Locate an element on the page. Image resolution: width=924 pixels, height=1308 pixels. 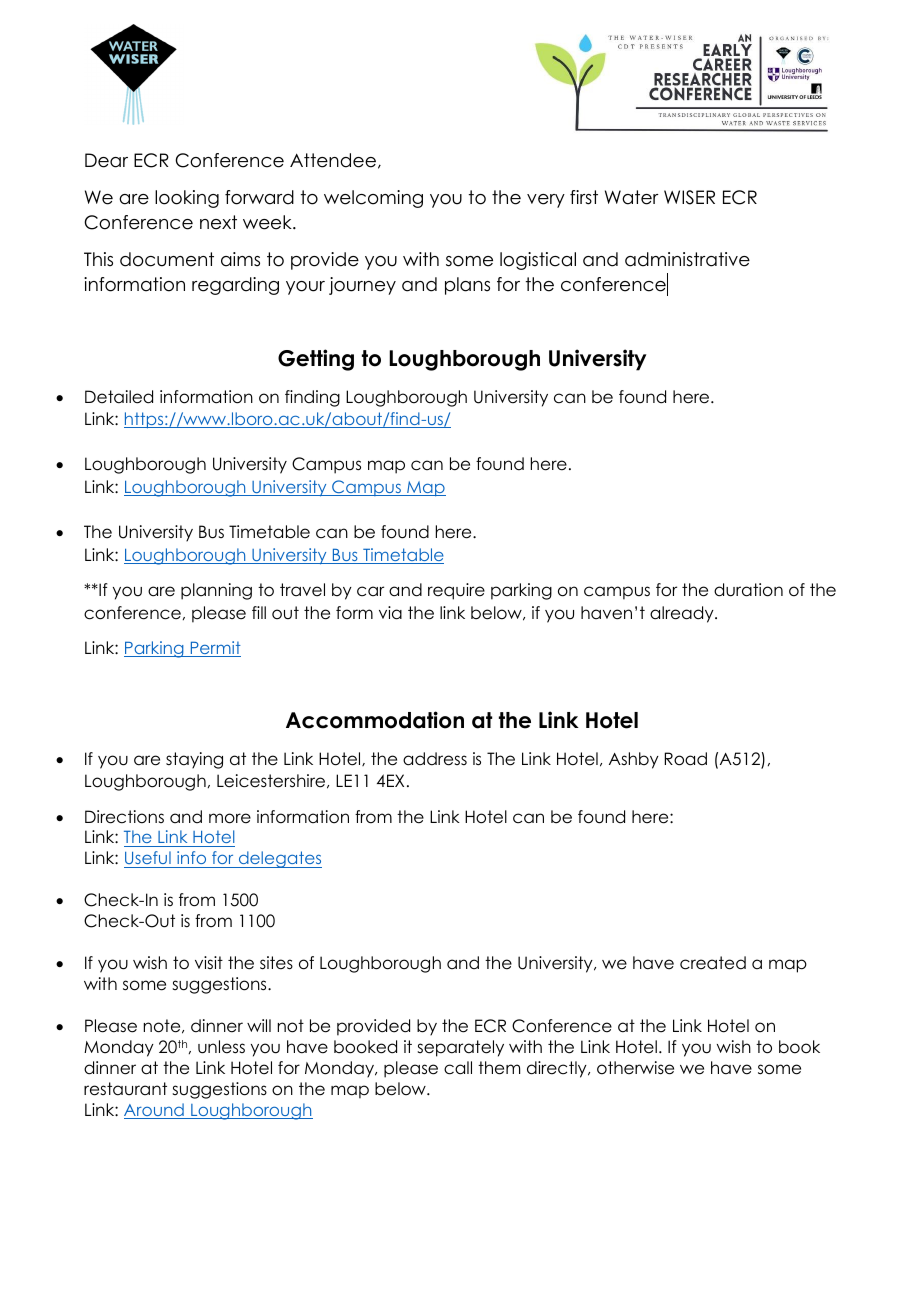
via is located at coordinates (390, 613).
